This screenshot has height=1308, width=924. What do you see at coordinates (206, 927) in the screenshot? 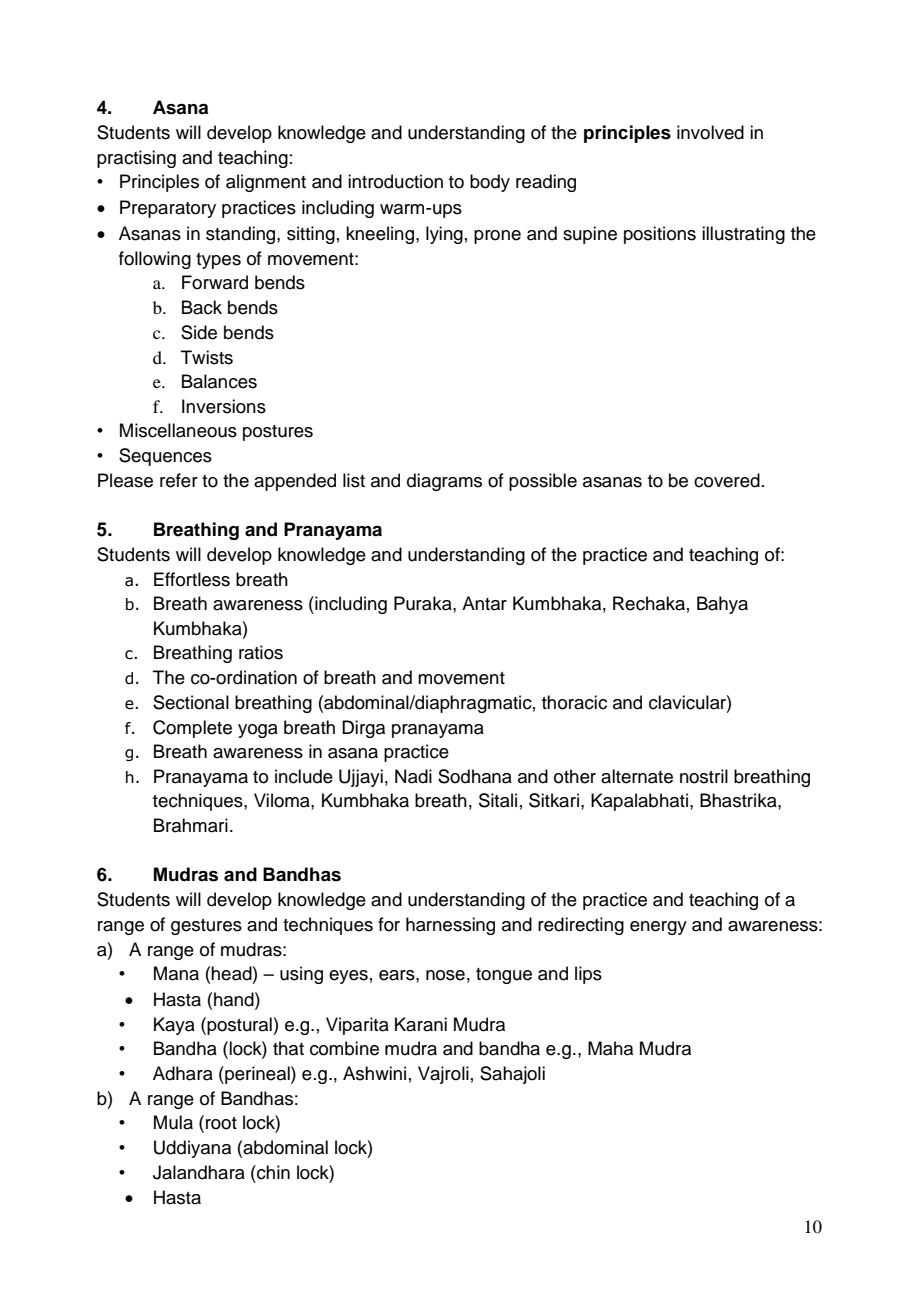
I see `gestures` at bounding box center [206, 927].
